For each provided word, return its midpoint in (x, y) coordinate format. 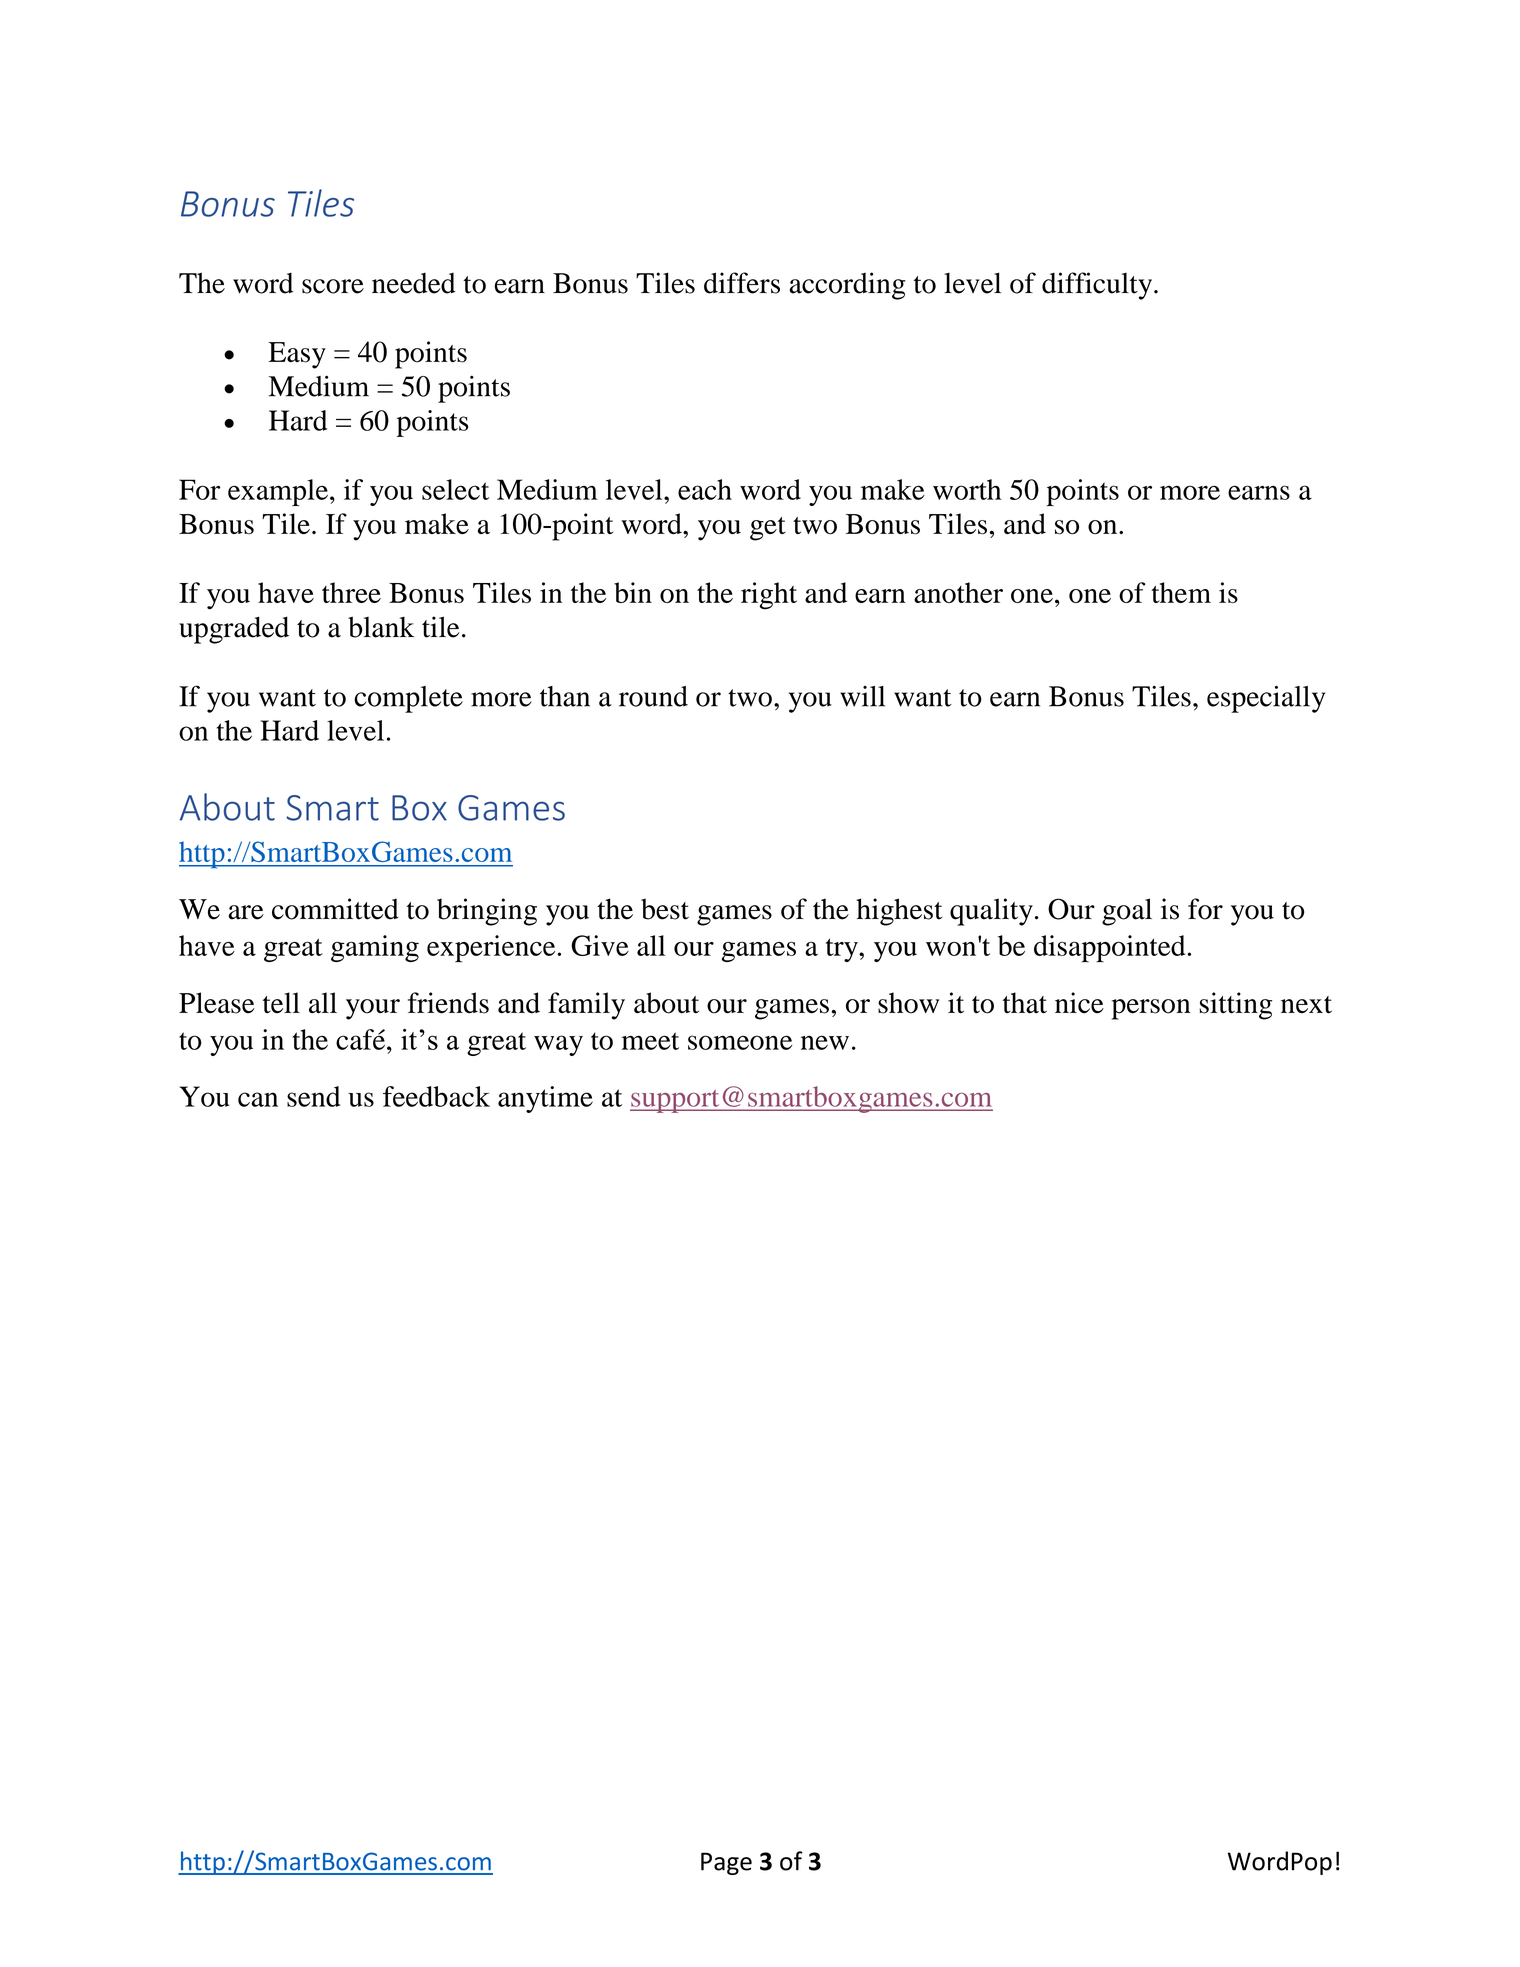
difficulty (1098, 286)
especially (1266, 699)
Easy (297, 355)
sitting (1235, 1006)
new (825, 1042)
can (258, 1099)
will (862, 696)
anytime (545, 1099)
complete (408, 699)
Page (726, 1863)
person (1151, 1009)
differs (742, 283)
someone (740, 1042)
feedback (436, 1096)
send (313, 1096)
